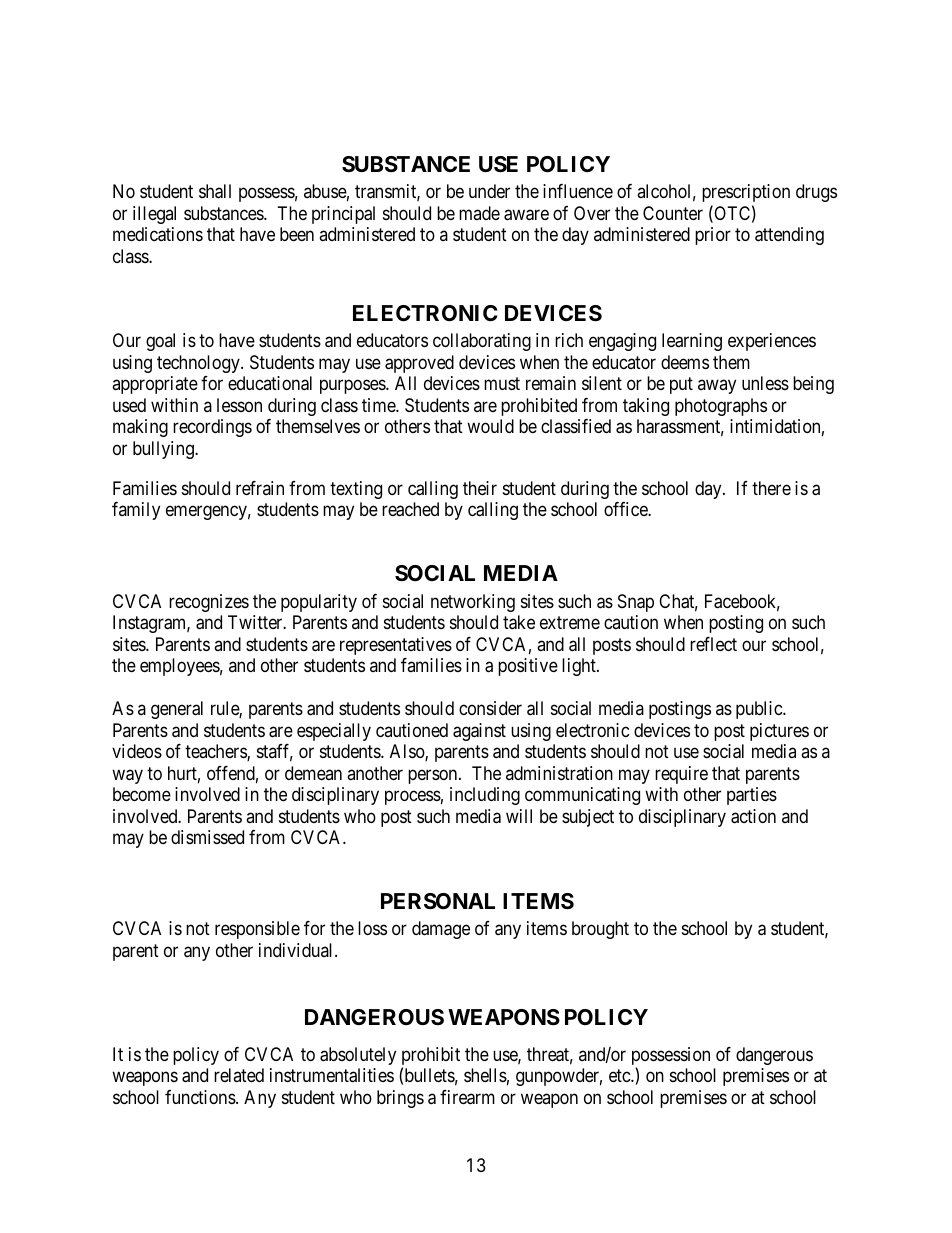 The width and height of the document is (952, 1233). I want to click on there, so click(771, 488).
